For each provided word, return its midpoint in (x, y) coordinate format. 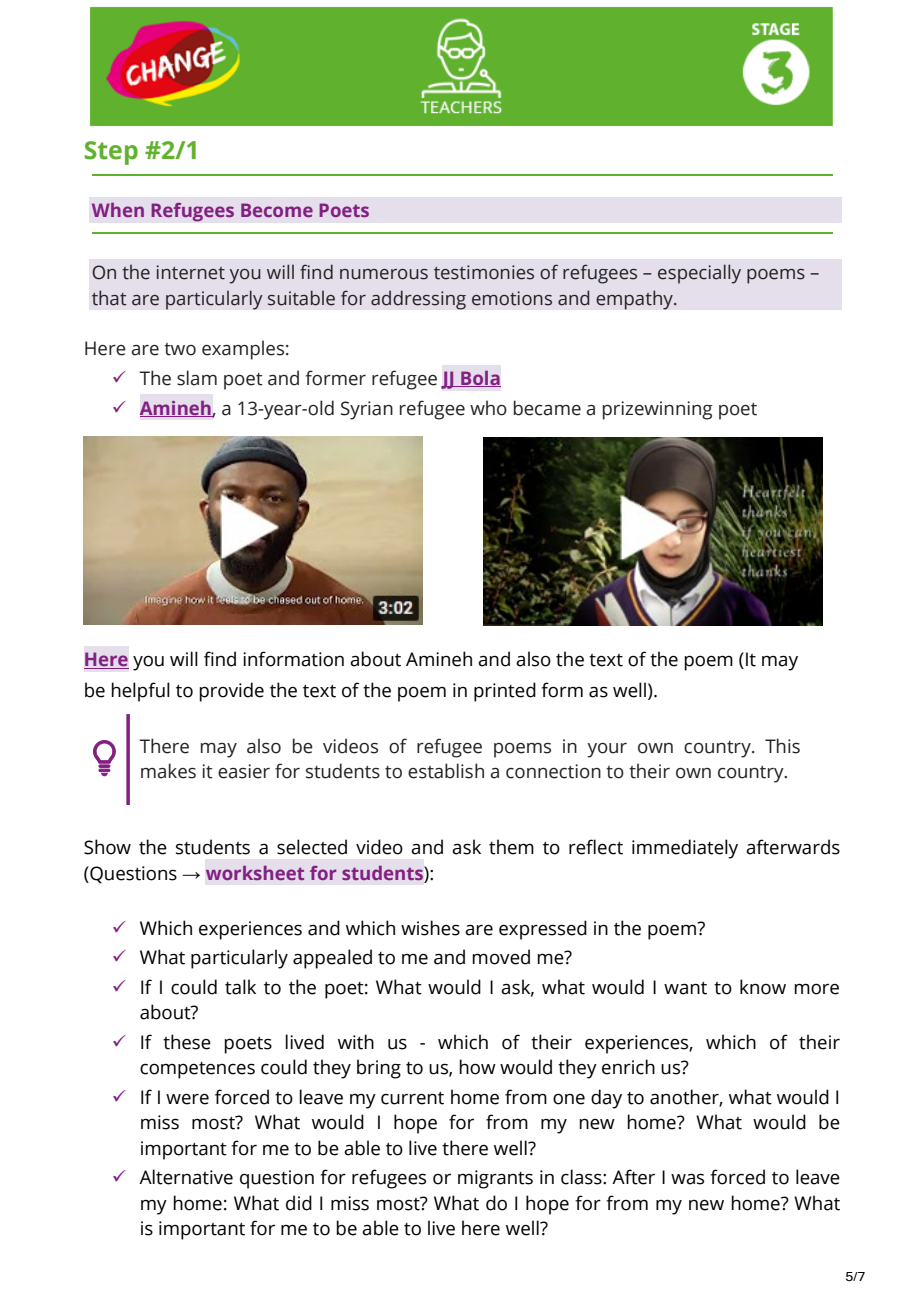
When (118, 210)
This (782, 746)
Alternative (186, 1177)
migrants (495, 1179)
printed (505, 692)
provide (231, 692)
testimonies (484, 272)
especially (699, 274)
